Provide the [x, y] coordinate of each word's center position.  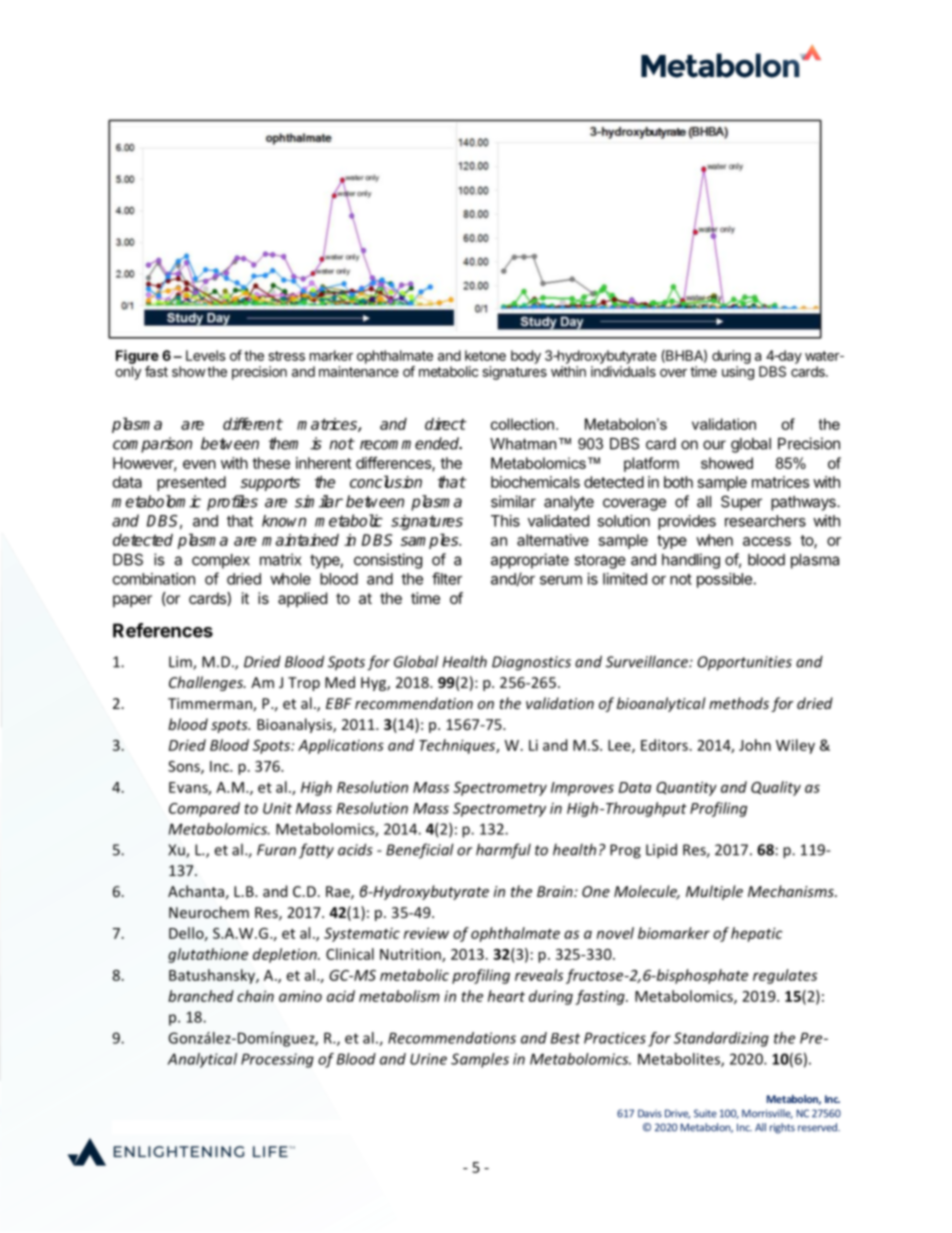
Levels [206, 355]
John [755, 745]
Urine [428, 1059]
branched [201, 996]
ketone [485, 355]
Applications [341, 746]
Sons [185, 767]
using [738, 373]
